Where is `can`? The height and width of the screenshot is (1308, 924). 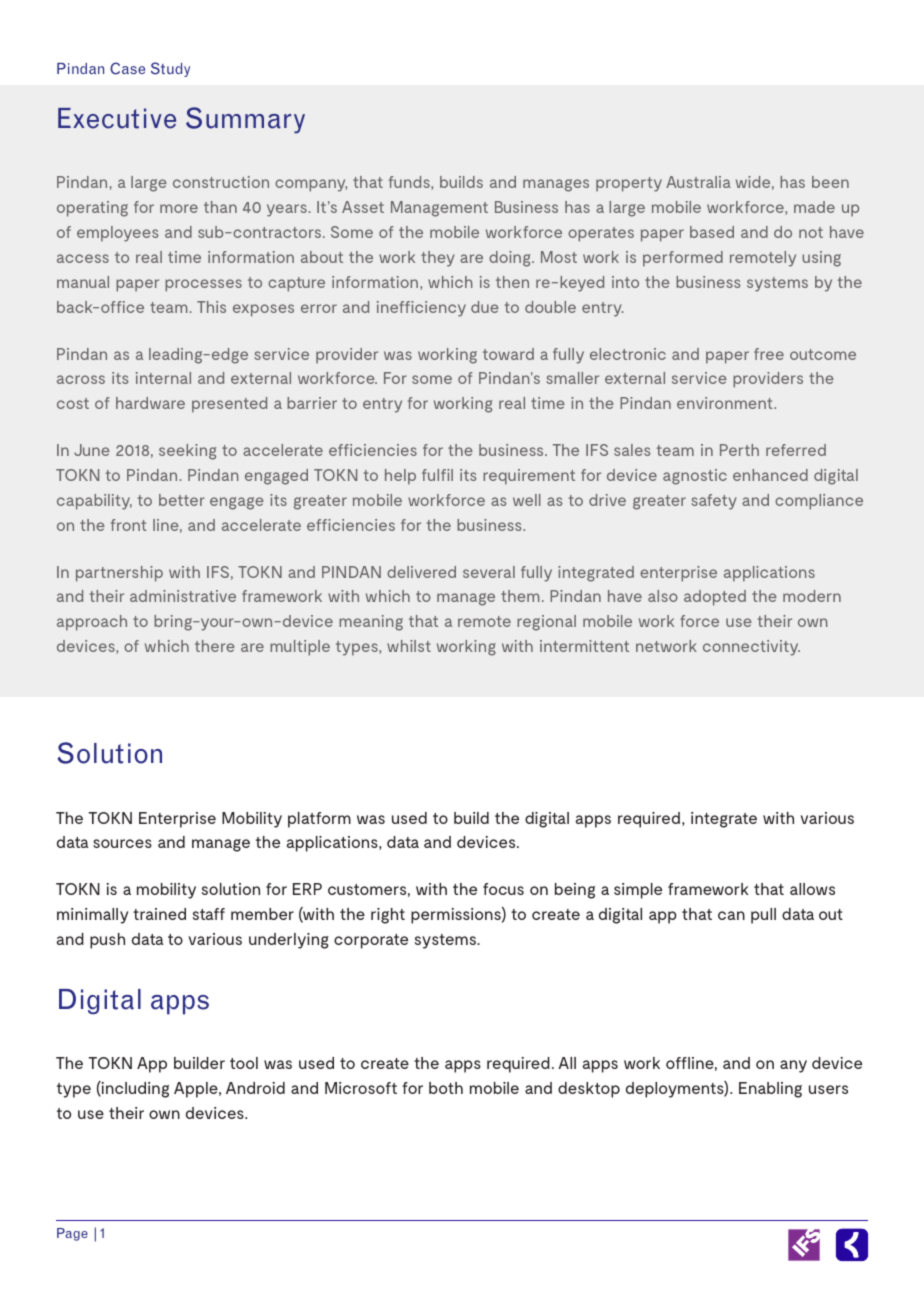 can is located at coordinates (731, 915).
